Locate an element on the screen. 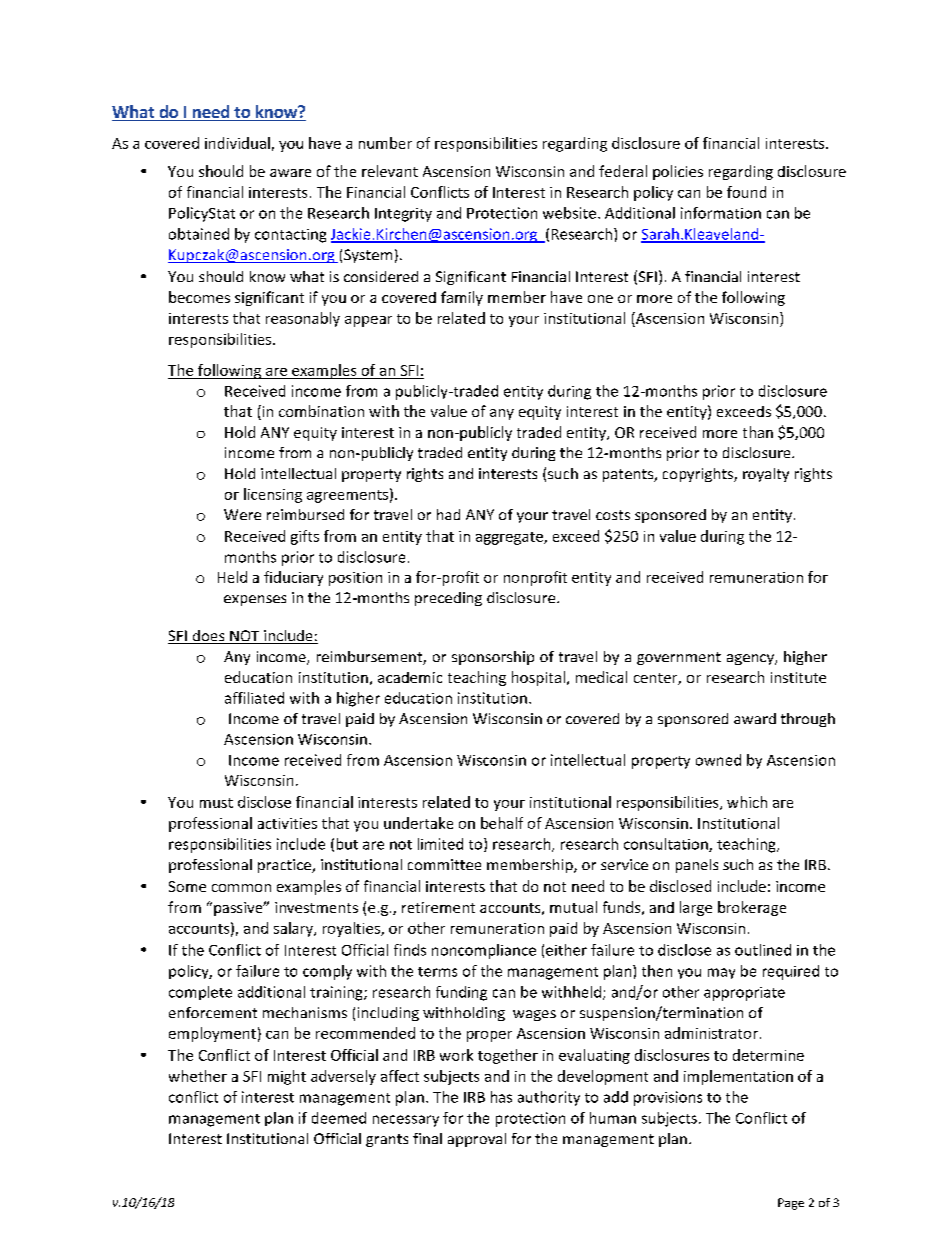 Image resolution: width=952 pixels, height=1233 pixels. affiliated is located at coordinates (254, 698).
